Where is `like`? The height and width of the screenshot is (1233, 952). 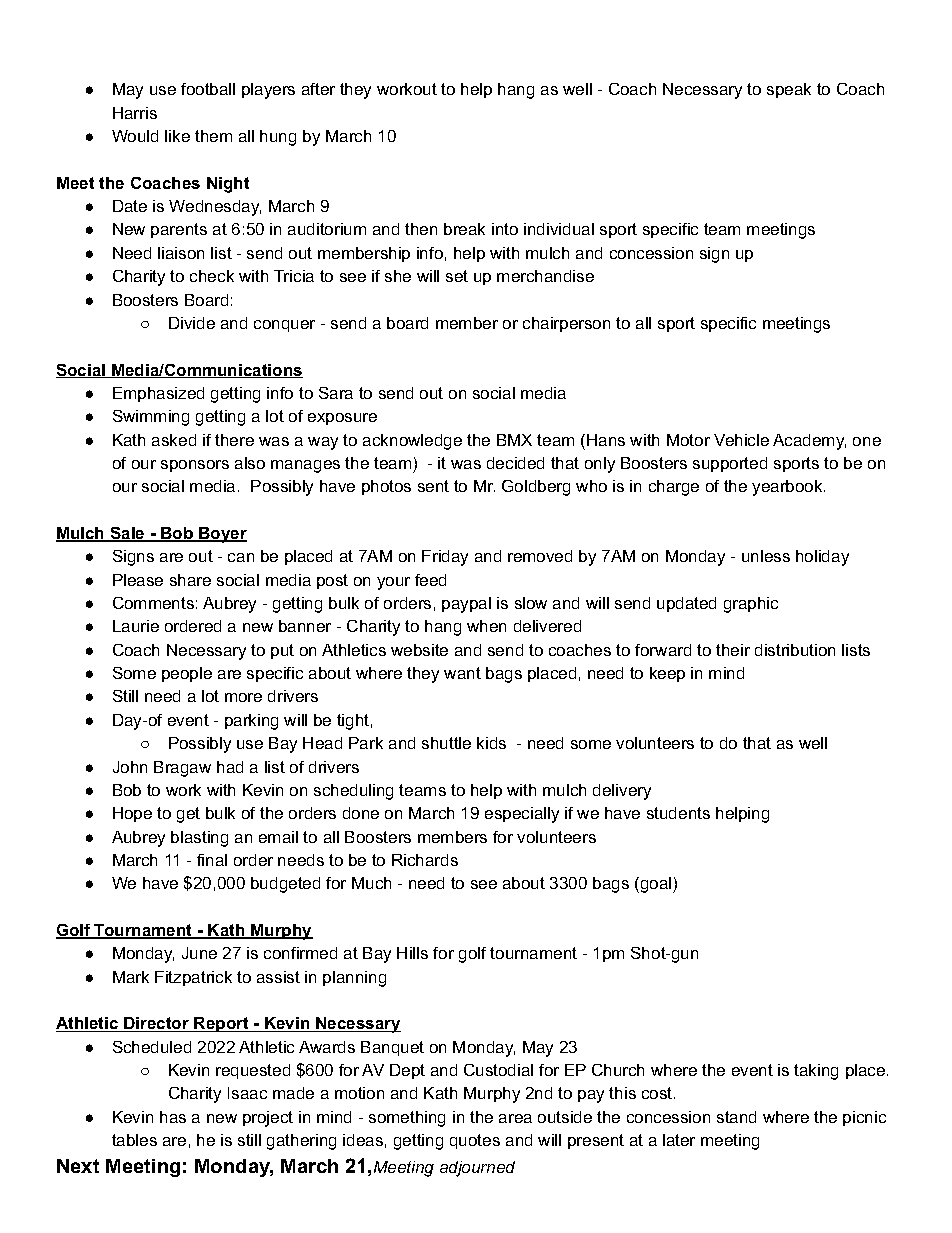
like is located at coordinates (177, 136).
